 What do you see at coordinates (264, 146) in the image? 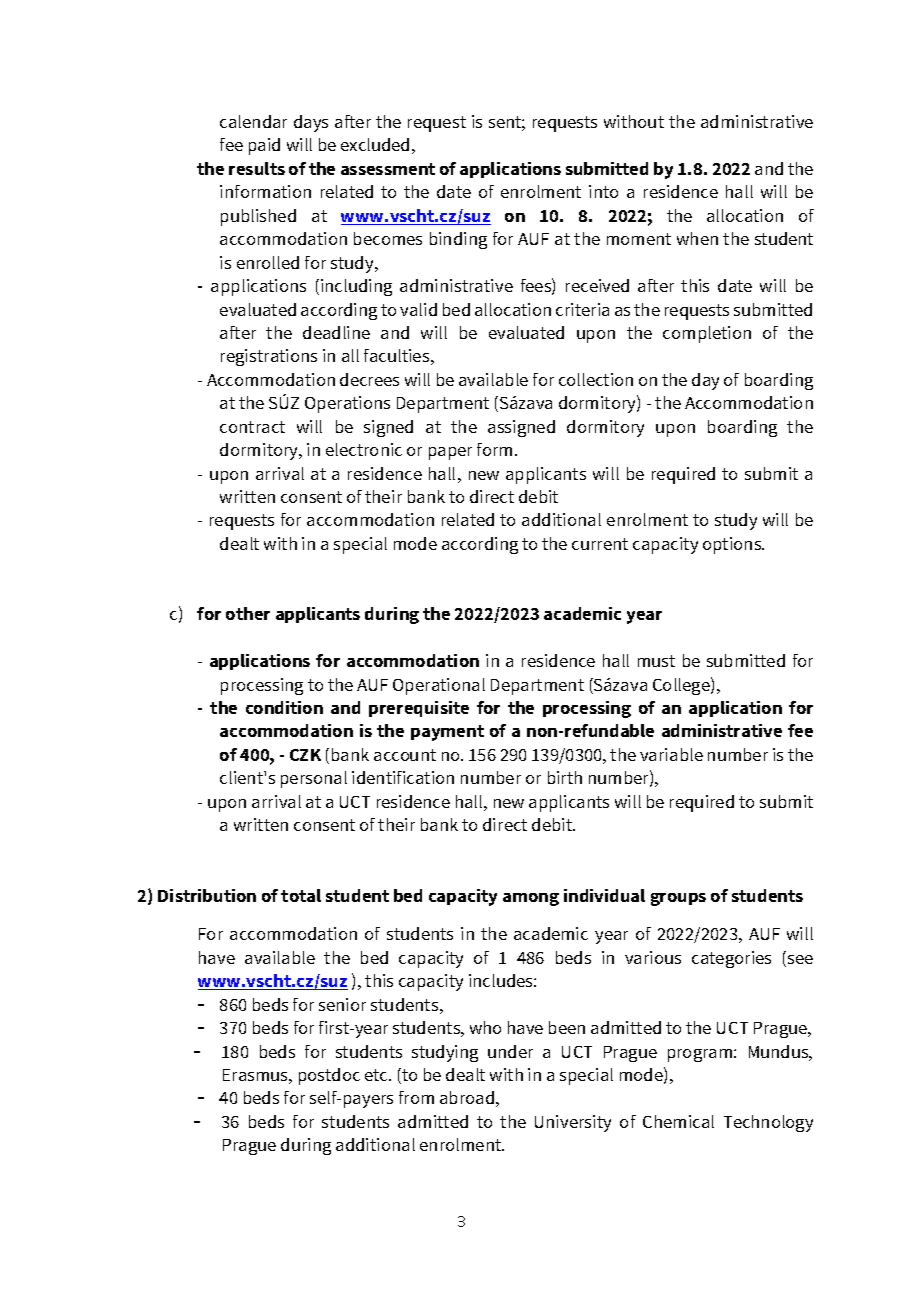
I see `paid` at bounding box center [264, 146].
